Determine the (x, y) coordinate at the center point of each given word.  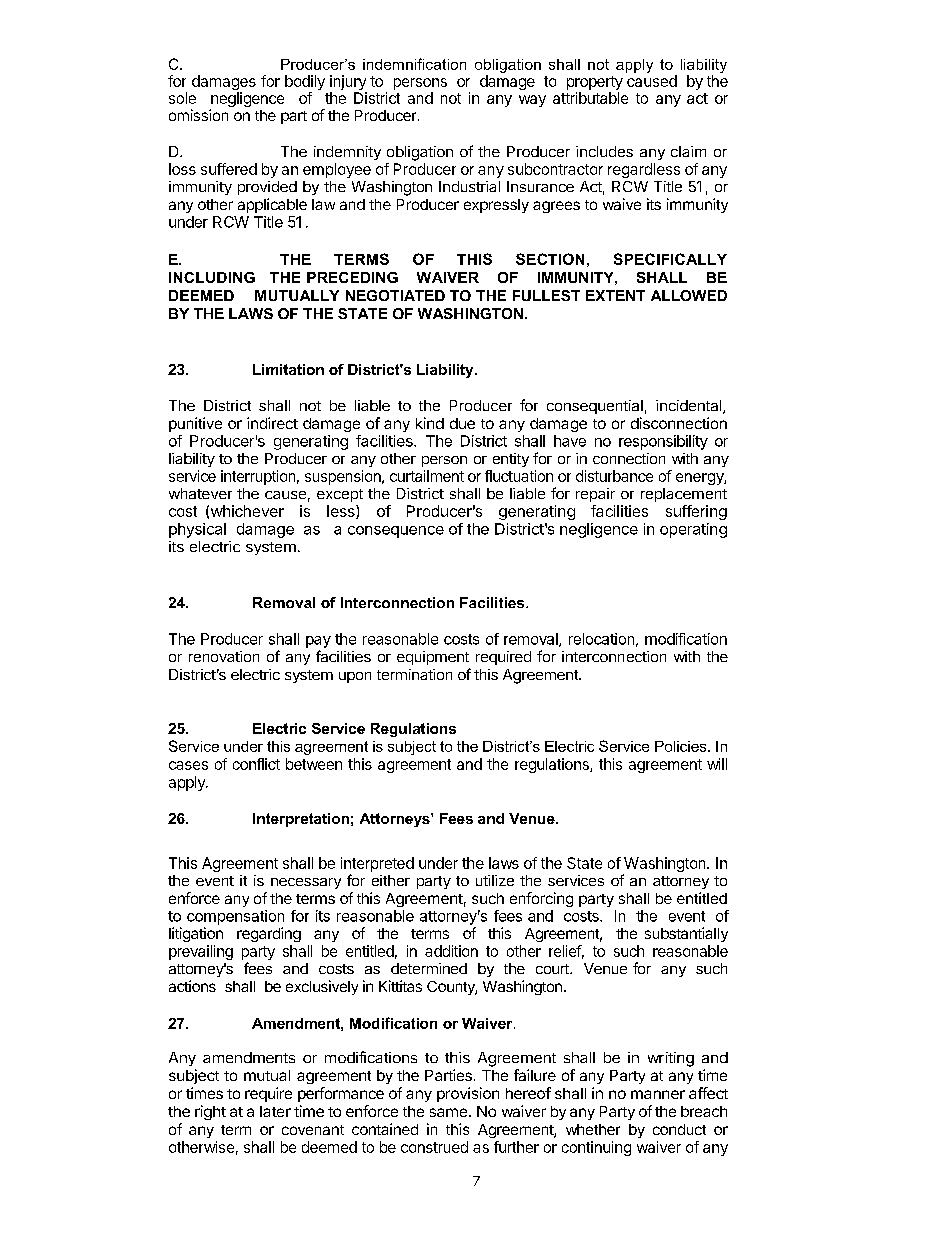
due (462, 423)
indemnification (414, 64)
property (595, 84)
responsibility (663, 442)
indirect (272, 423)
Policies (682, 746)
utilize (495, 880)
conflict (256, 764)
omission (198, 115)
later (275, 1111)
